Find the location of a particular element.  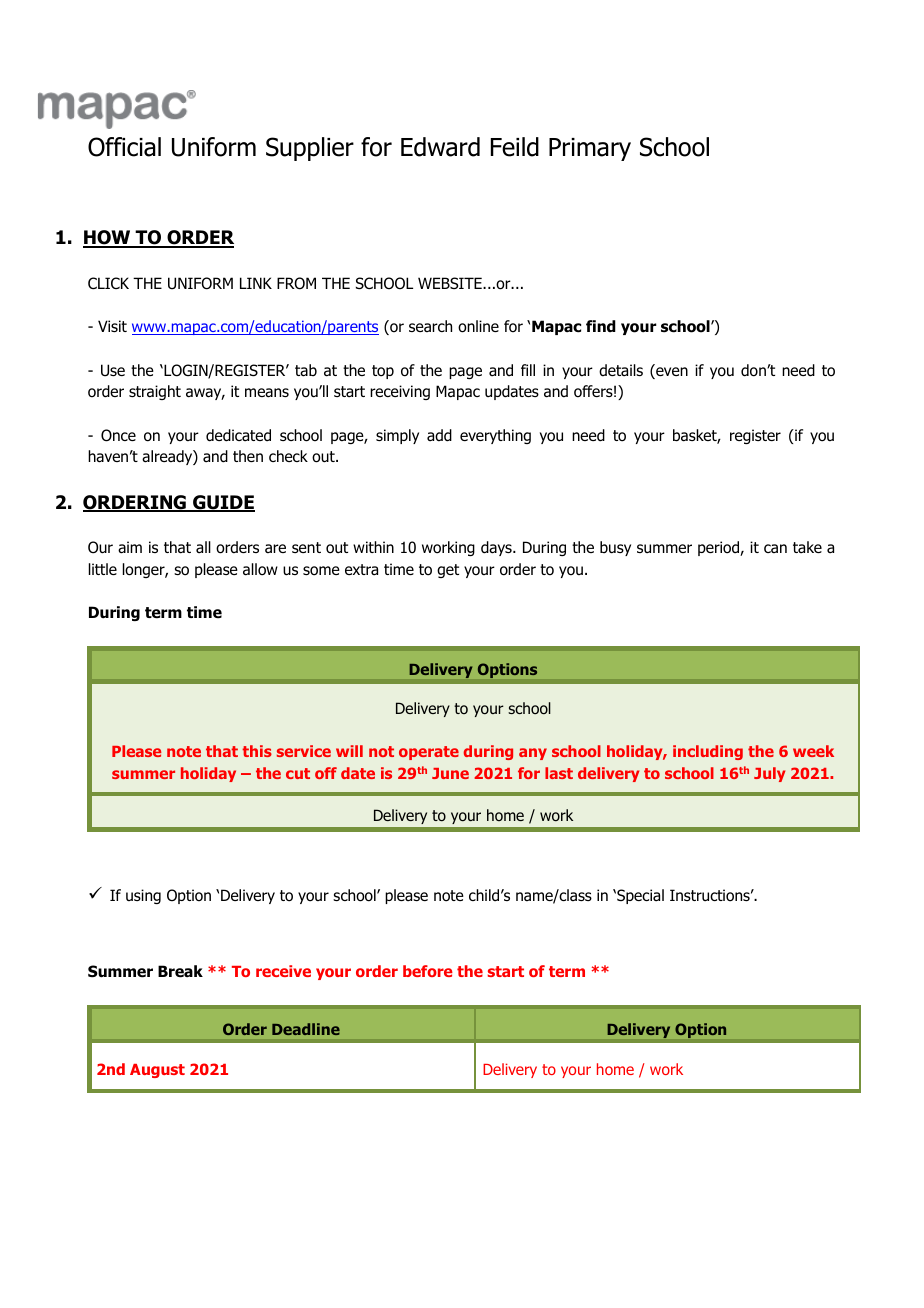

Edward is located at coordinates (440, 147).
